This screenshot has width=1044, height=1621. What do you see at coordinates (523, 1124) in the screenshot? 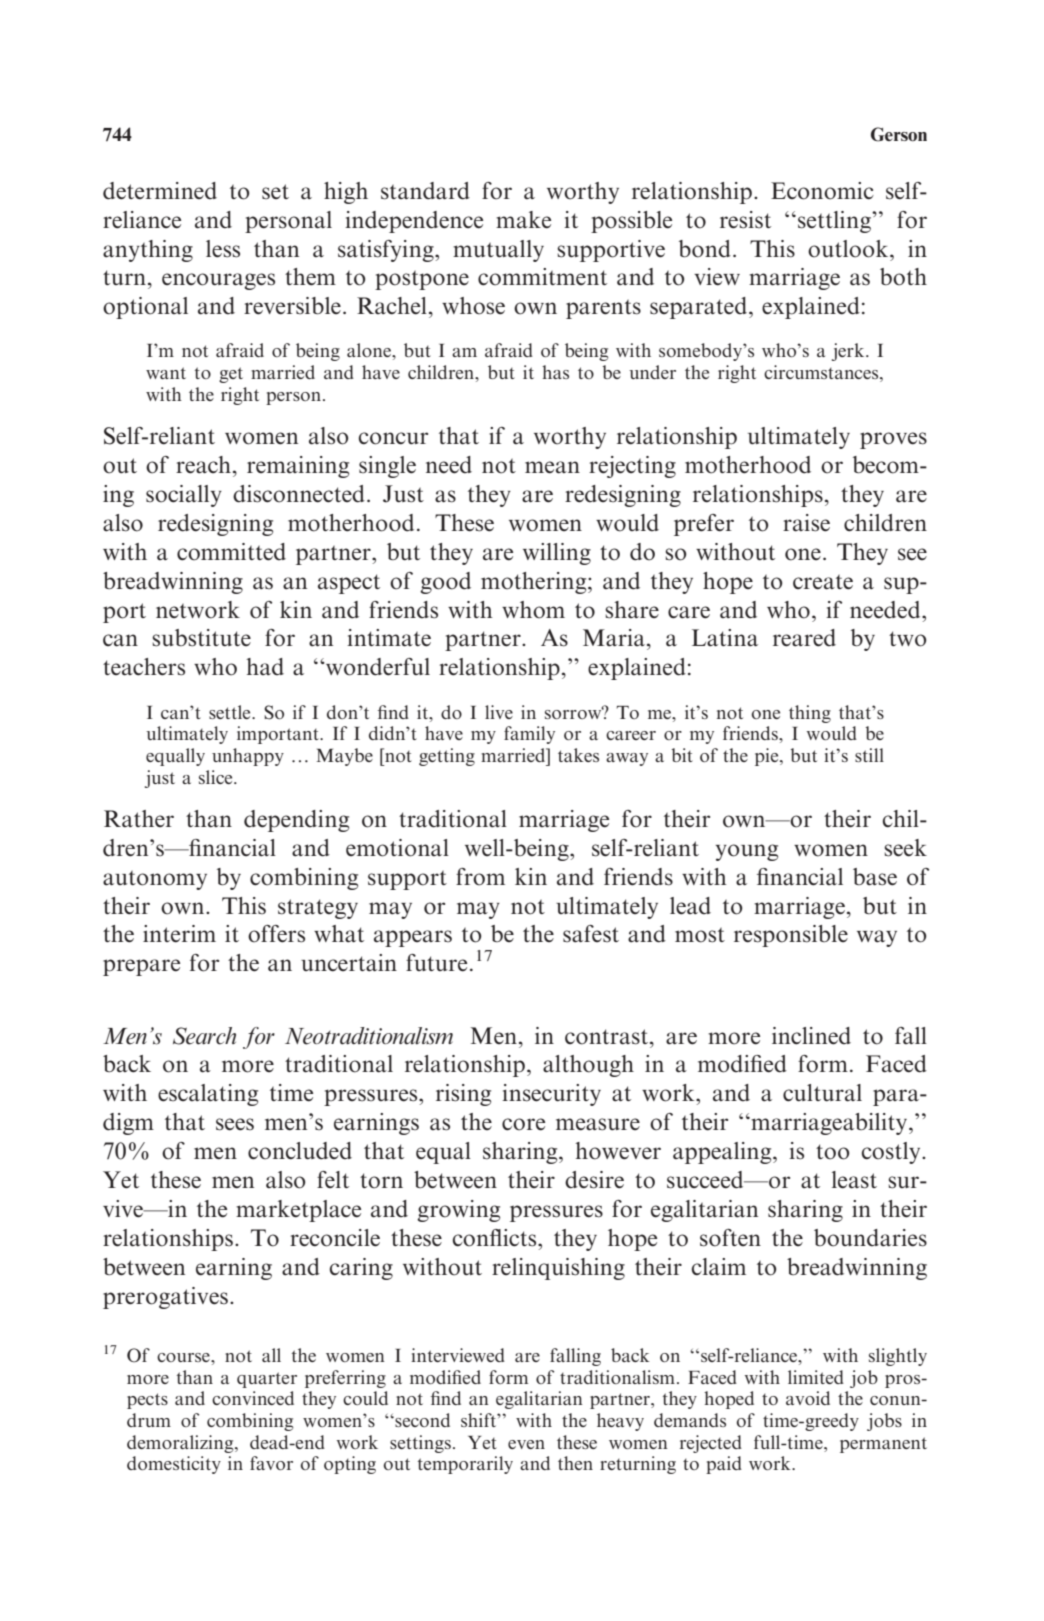
I see `core` at bounding box center [523, 1124].
